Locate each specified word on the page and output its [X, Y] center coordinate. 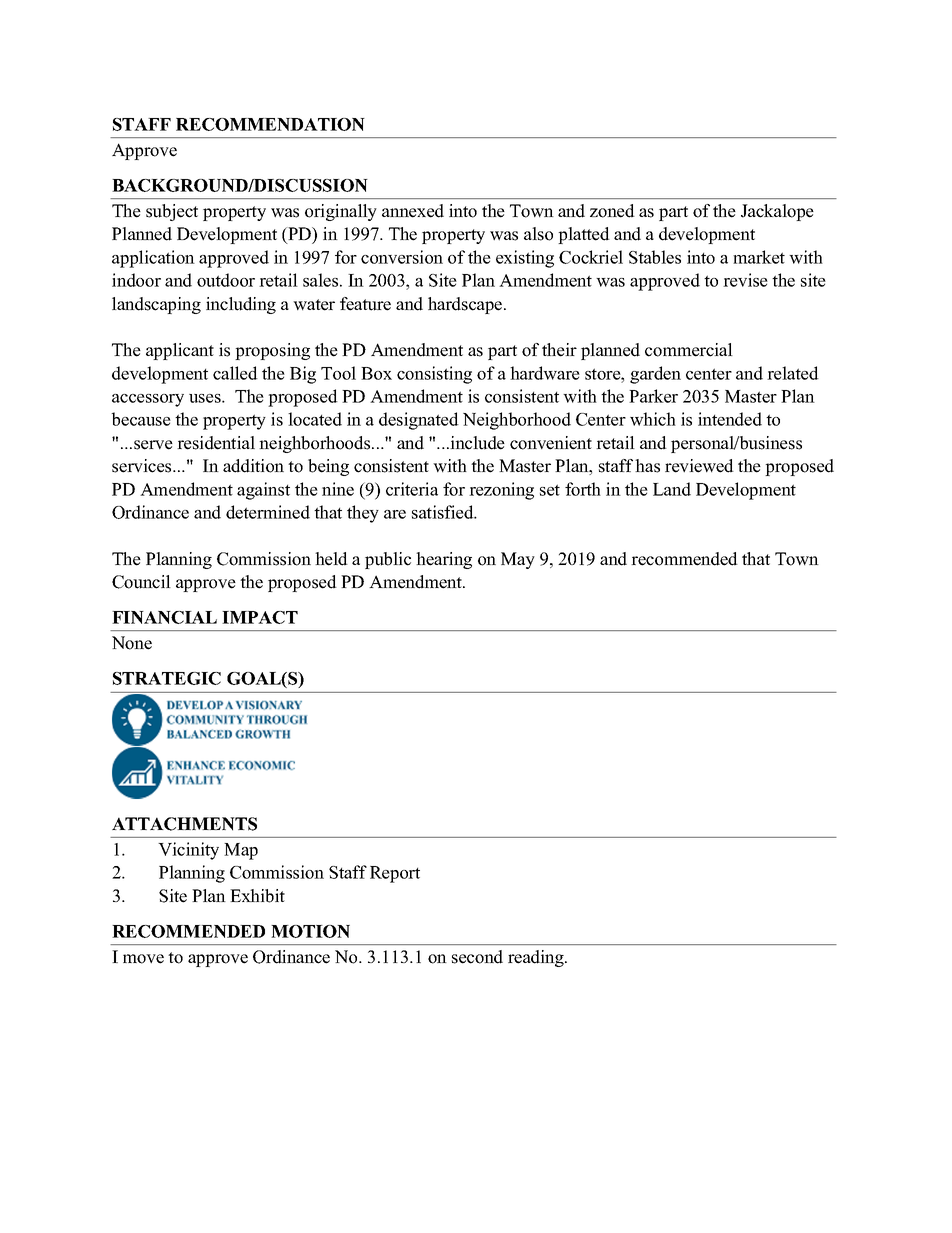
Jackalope [777, 212]
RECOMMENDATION [270, 124]
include [476, 443]
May [518, 560]
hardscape [466, 305]
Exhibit [257, 896]
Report [395, 874]
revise [745, 280]
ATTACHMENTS [184, 824]
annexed [413, 211]
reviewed [699, 466]
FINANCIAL [164, 617]
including [241, 305]
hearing [444, 560]
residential [216, 443]
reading [537, 958]
